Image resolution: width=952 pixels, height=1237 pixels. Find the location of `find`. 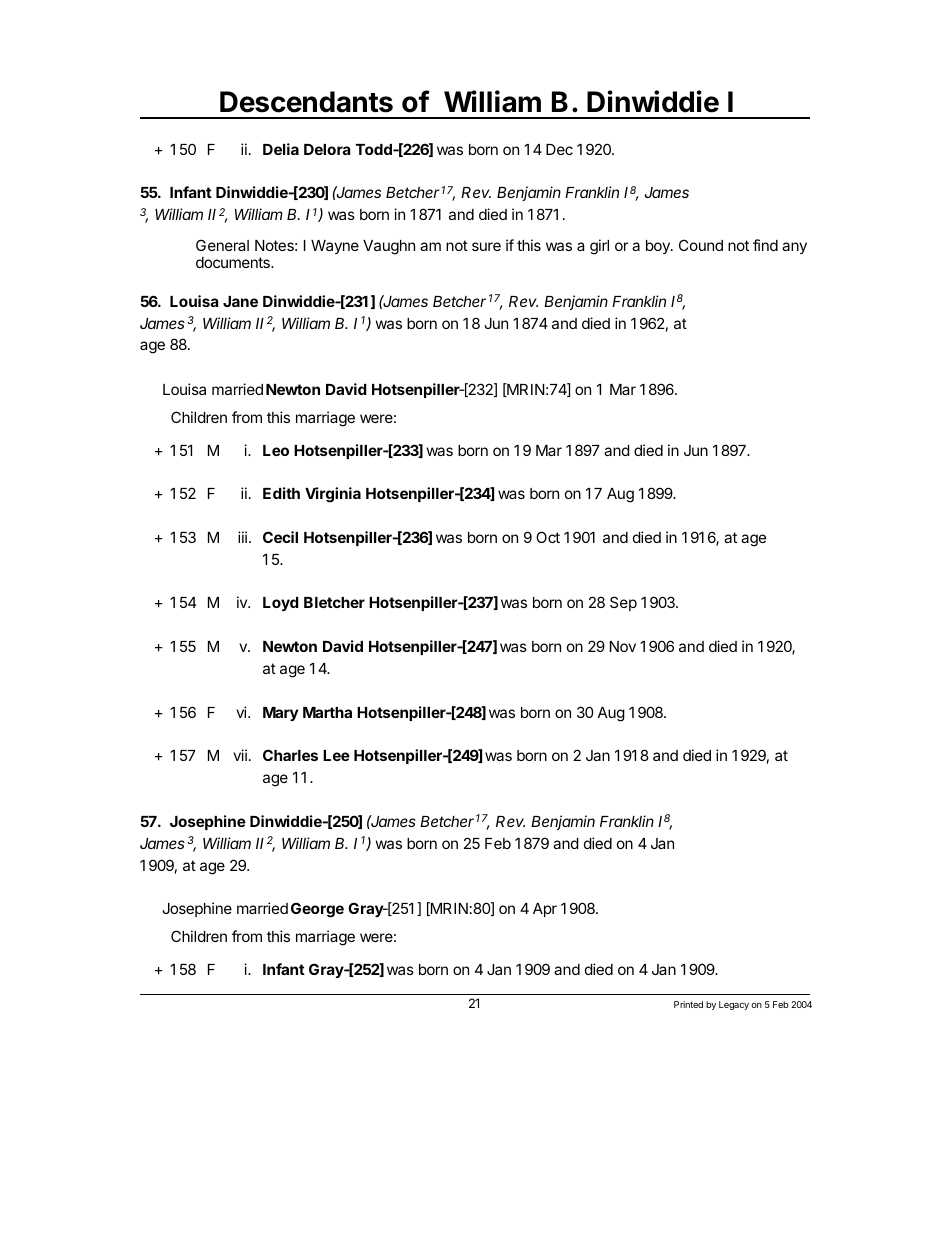

find is located at coordinates (765, 245).
